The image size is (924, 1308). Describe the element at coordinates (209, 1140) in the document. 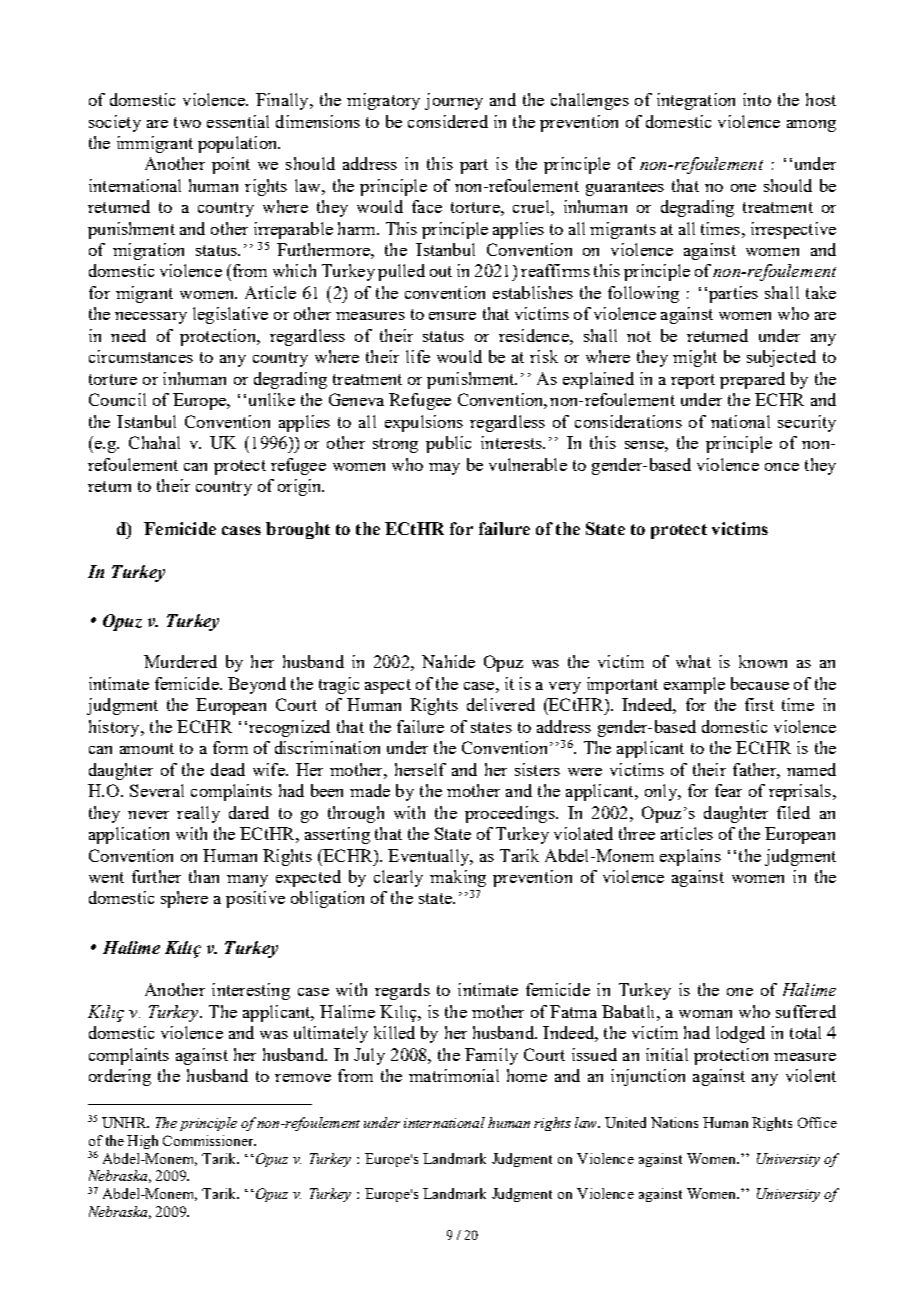

I see `Commissioner` at that location.
